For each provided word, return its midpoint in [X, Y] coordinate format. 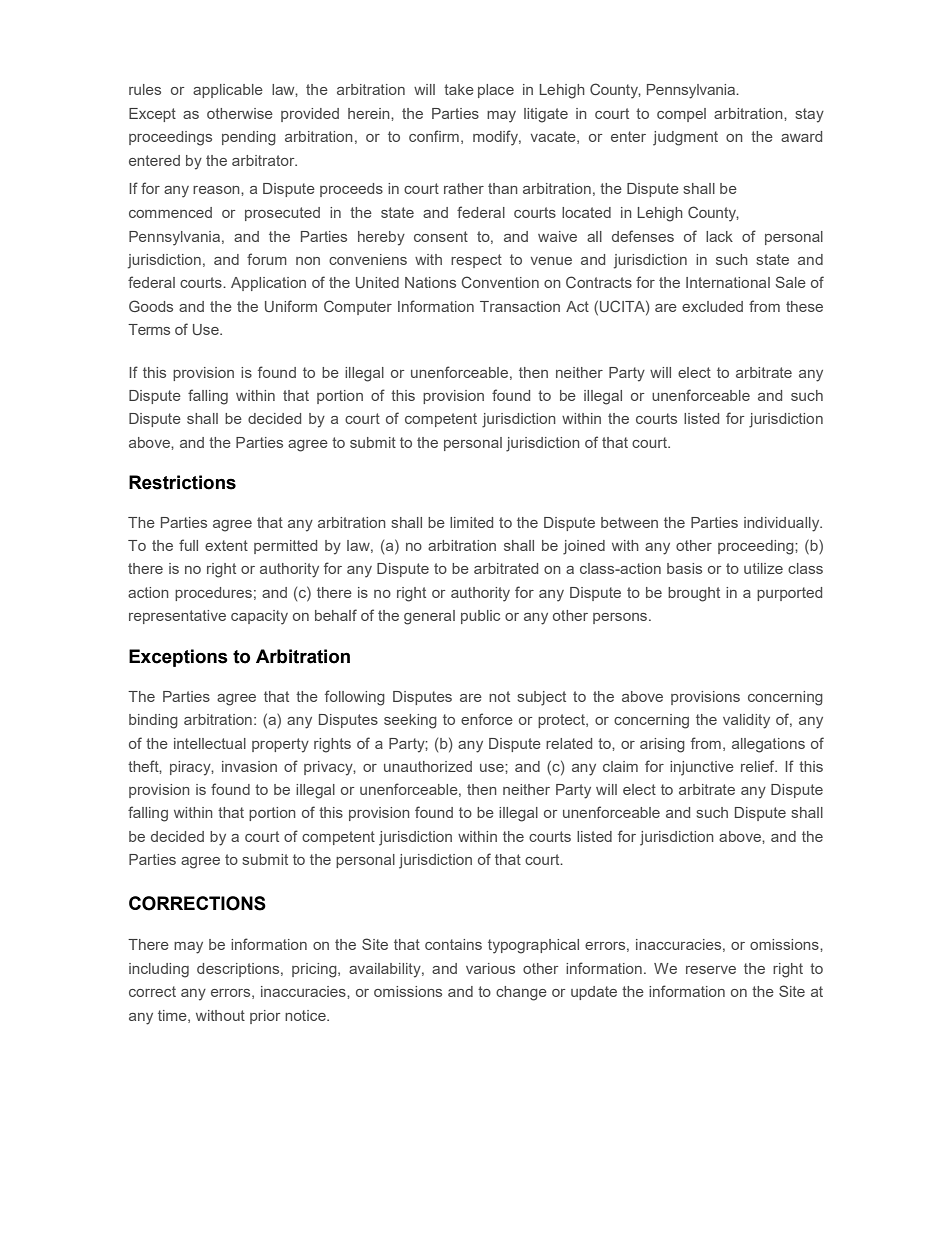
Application [268, 284]
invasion [249, 766]
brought [694, 594]
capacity [259, 617]
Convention [500, 282]
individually [783, 524]
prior [265, 1017]
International [728, 282]
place [496, 91]
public [480, 617]
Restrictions [182, 482]
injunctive [702, 768]
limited [471, 522]
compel [681, 115]
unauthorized [428, 766]
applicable [228, 91]
